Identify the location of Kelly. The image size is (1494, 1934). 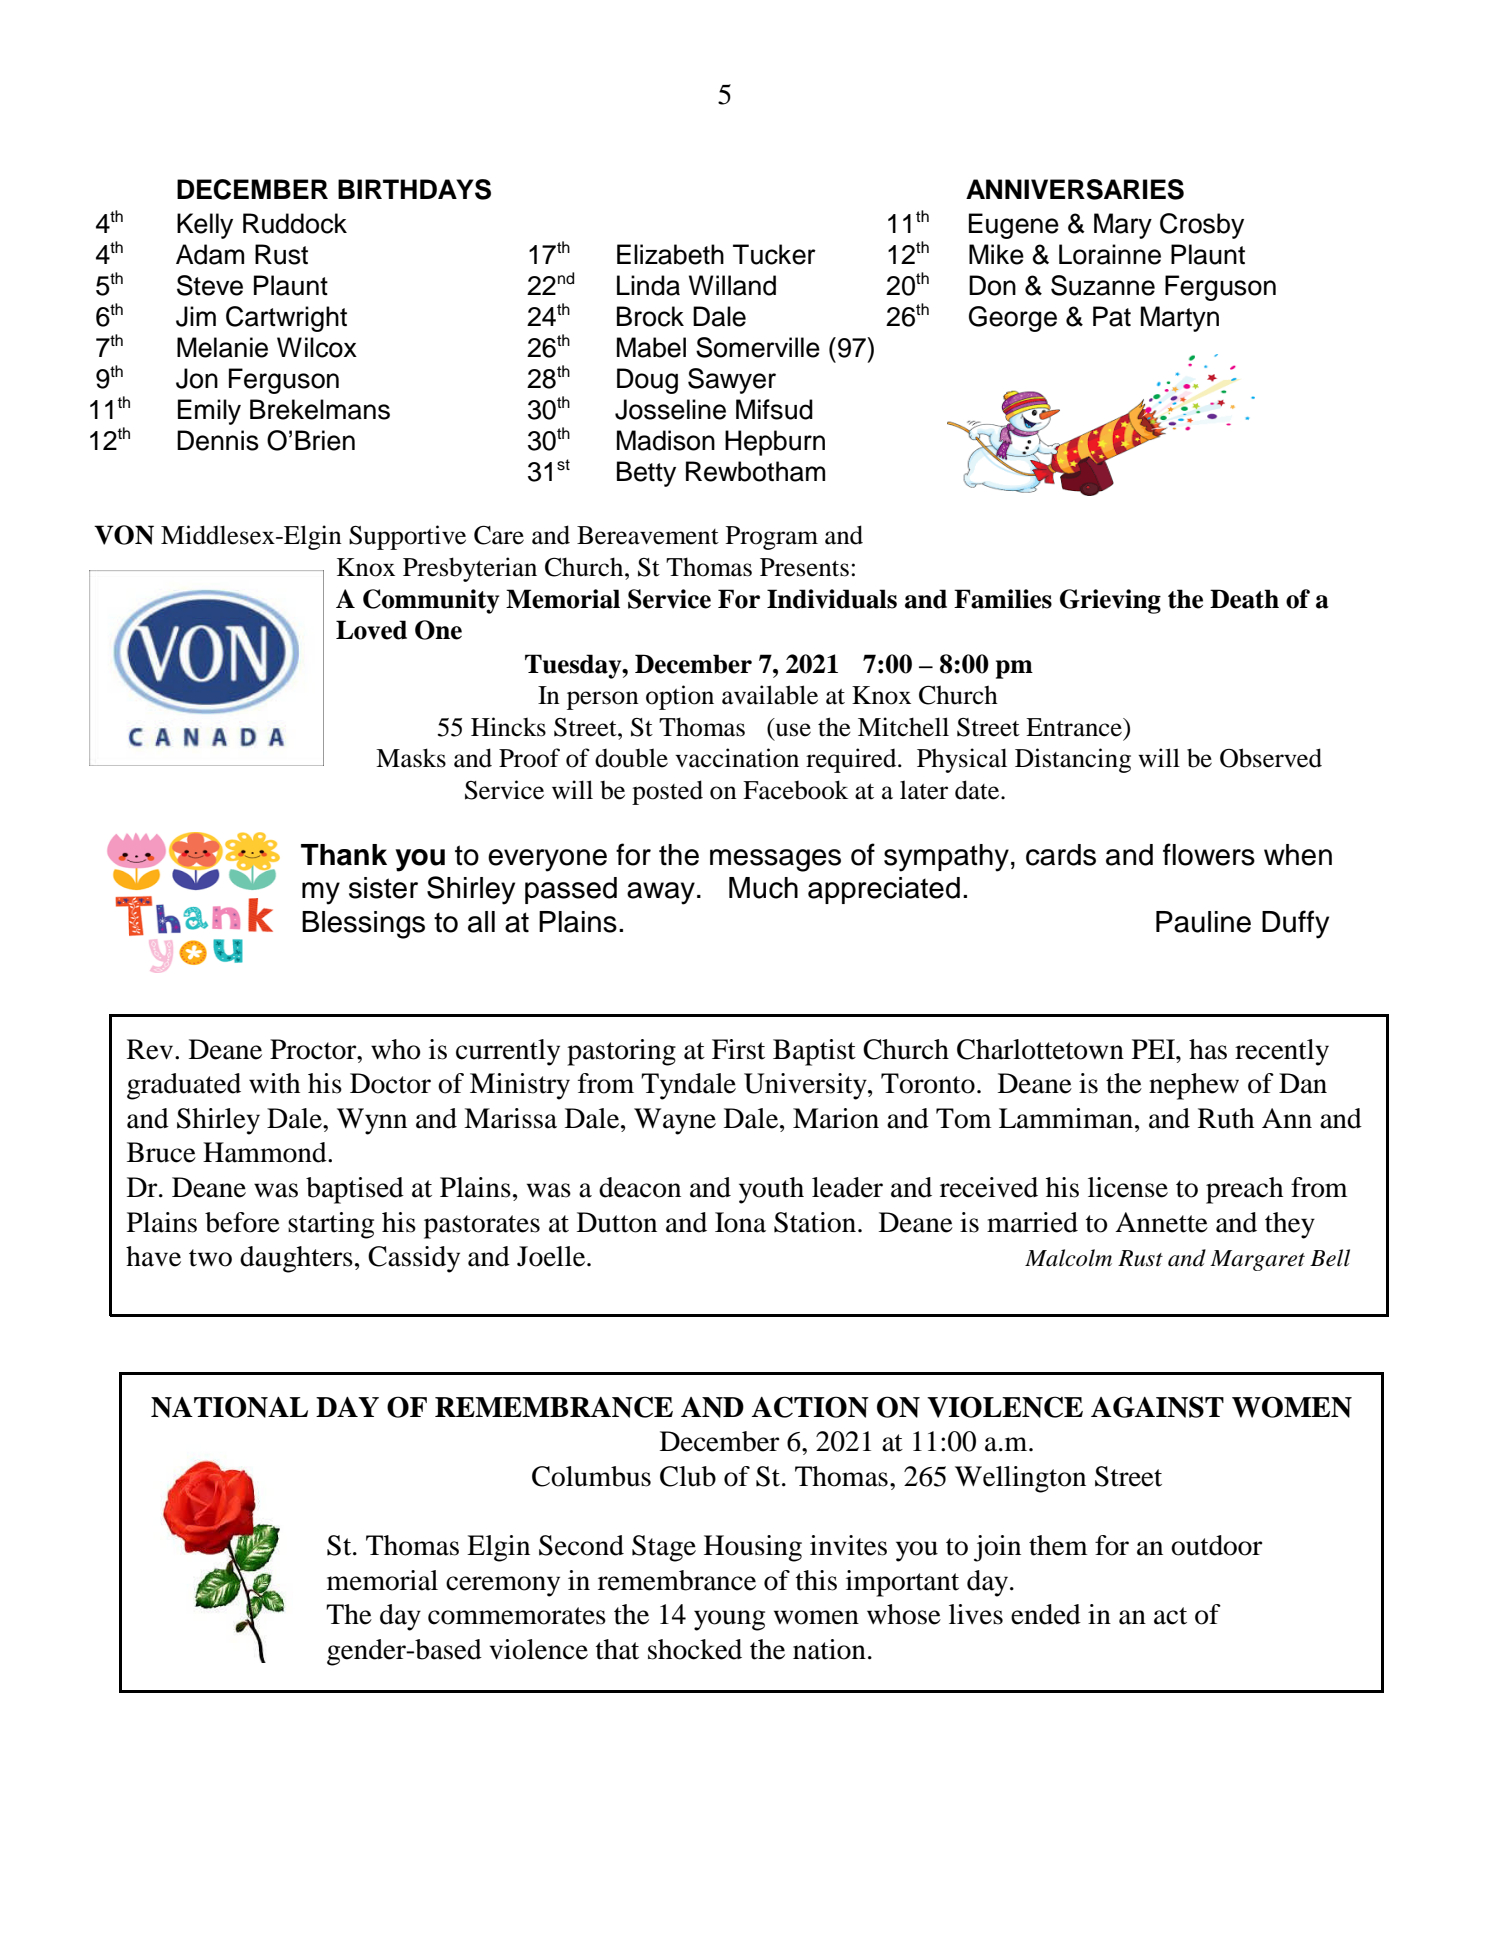
(205, 226).
